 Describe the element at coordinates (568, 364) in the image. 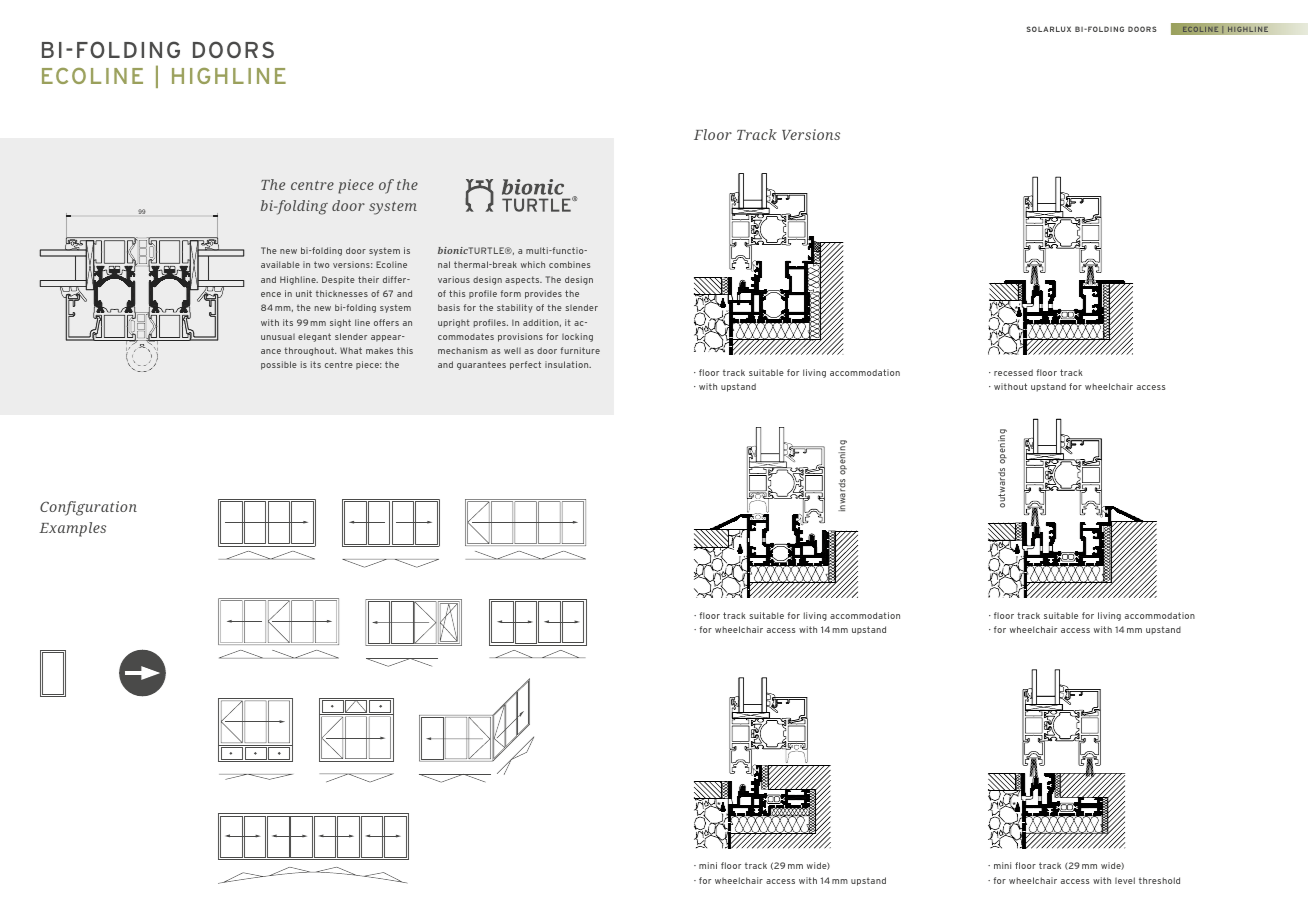

I see `insulation` at that location.
